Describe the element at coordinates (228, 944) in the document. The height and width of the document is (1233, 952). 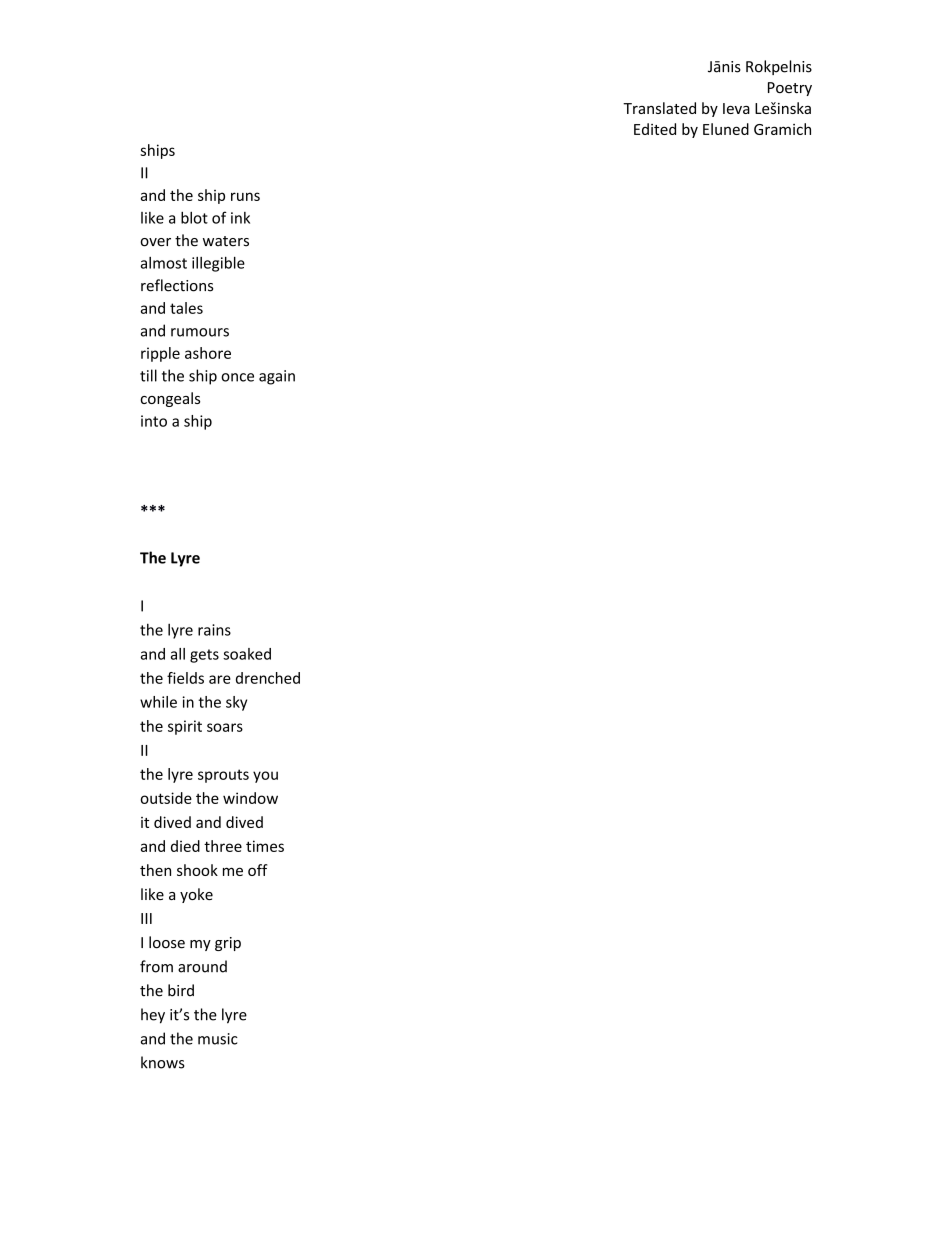
I see `grip` at that location.
